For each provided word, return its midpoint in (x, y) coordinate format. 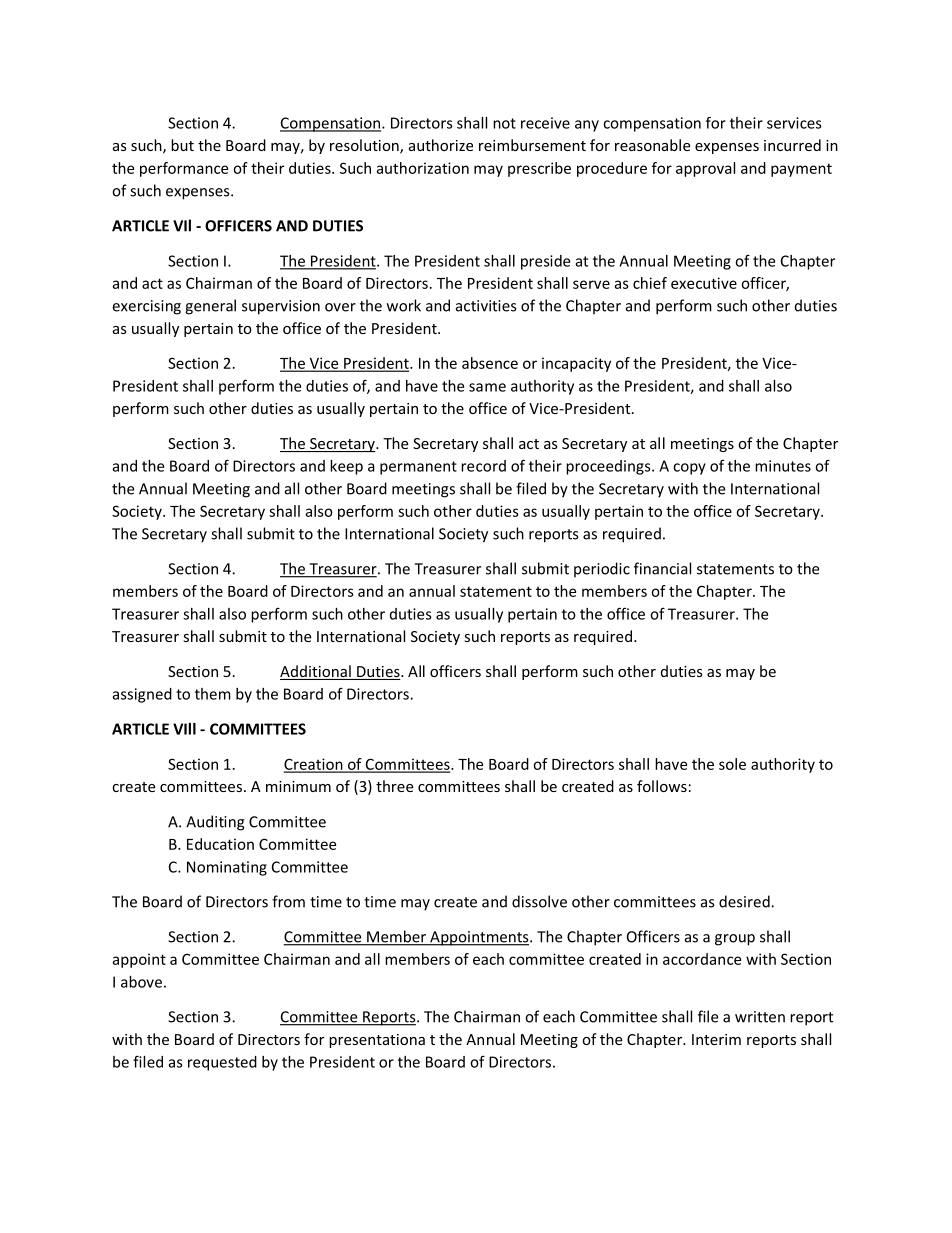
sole (732, 764)
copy (689, 469)
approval (705, 169)
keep (346, 467)
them (213, 694)
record (483, 466)
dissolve (539, 901)
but (182, 145)
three (394, 786)
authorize (441, 145)
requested (222, 1063)
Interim (716, 1039)
